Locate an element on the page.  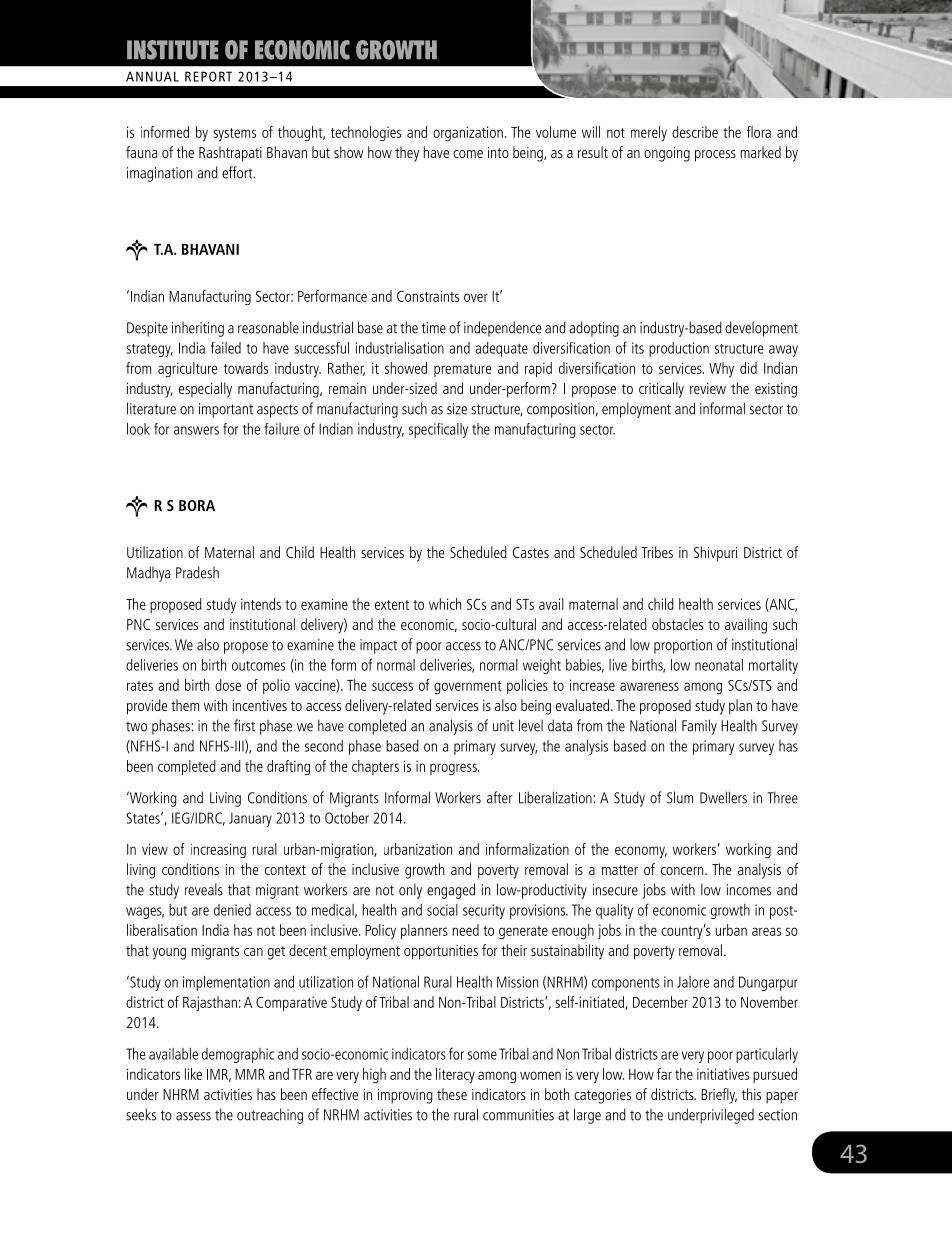
production is located at coordinates (679, 349).
